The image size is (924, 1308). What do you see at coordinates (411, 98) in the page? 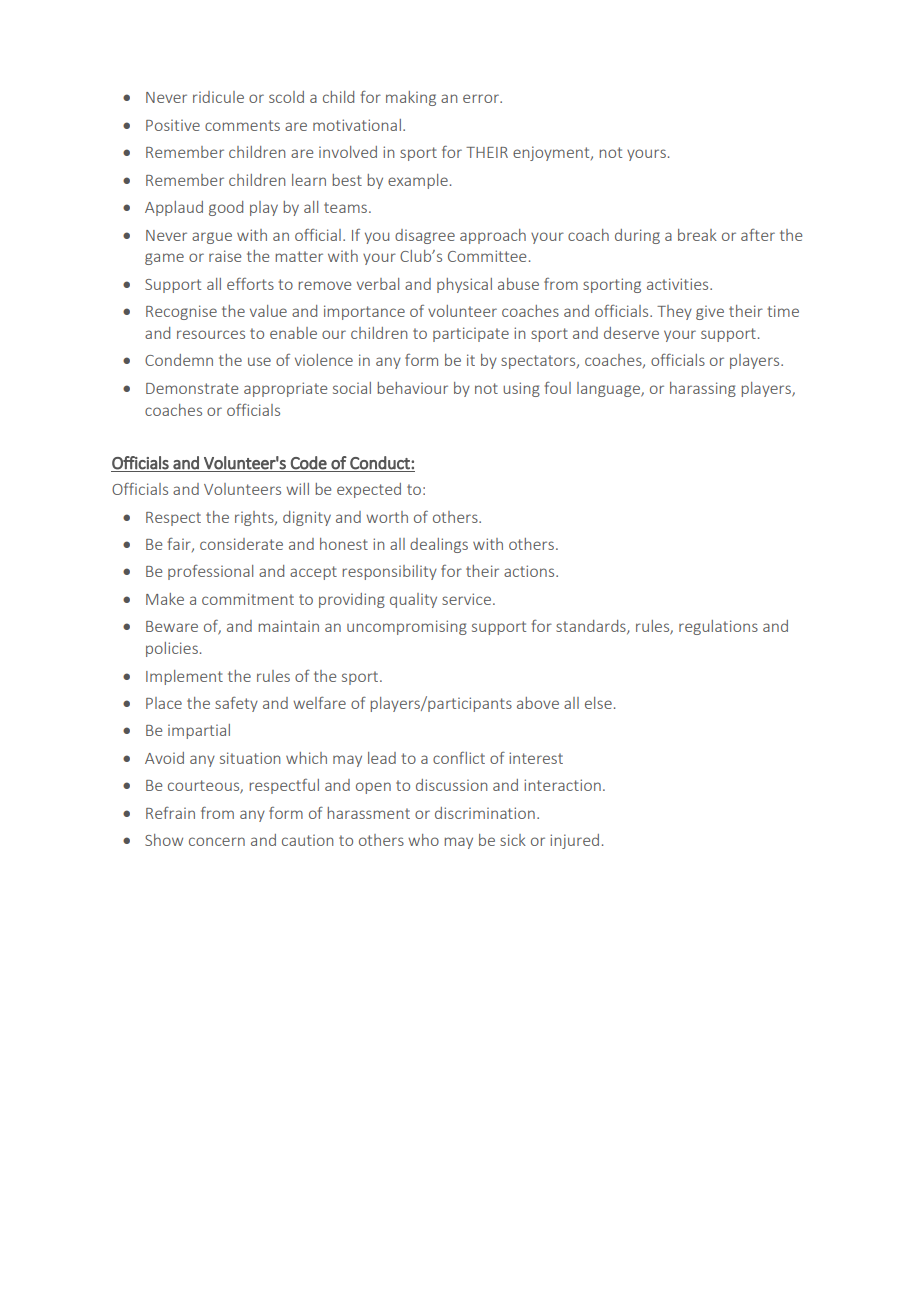
I see `making` at bounding box center [411, 98].
